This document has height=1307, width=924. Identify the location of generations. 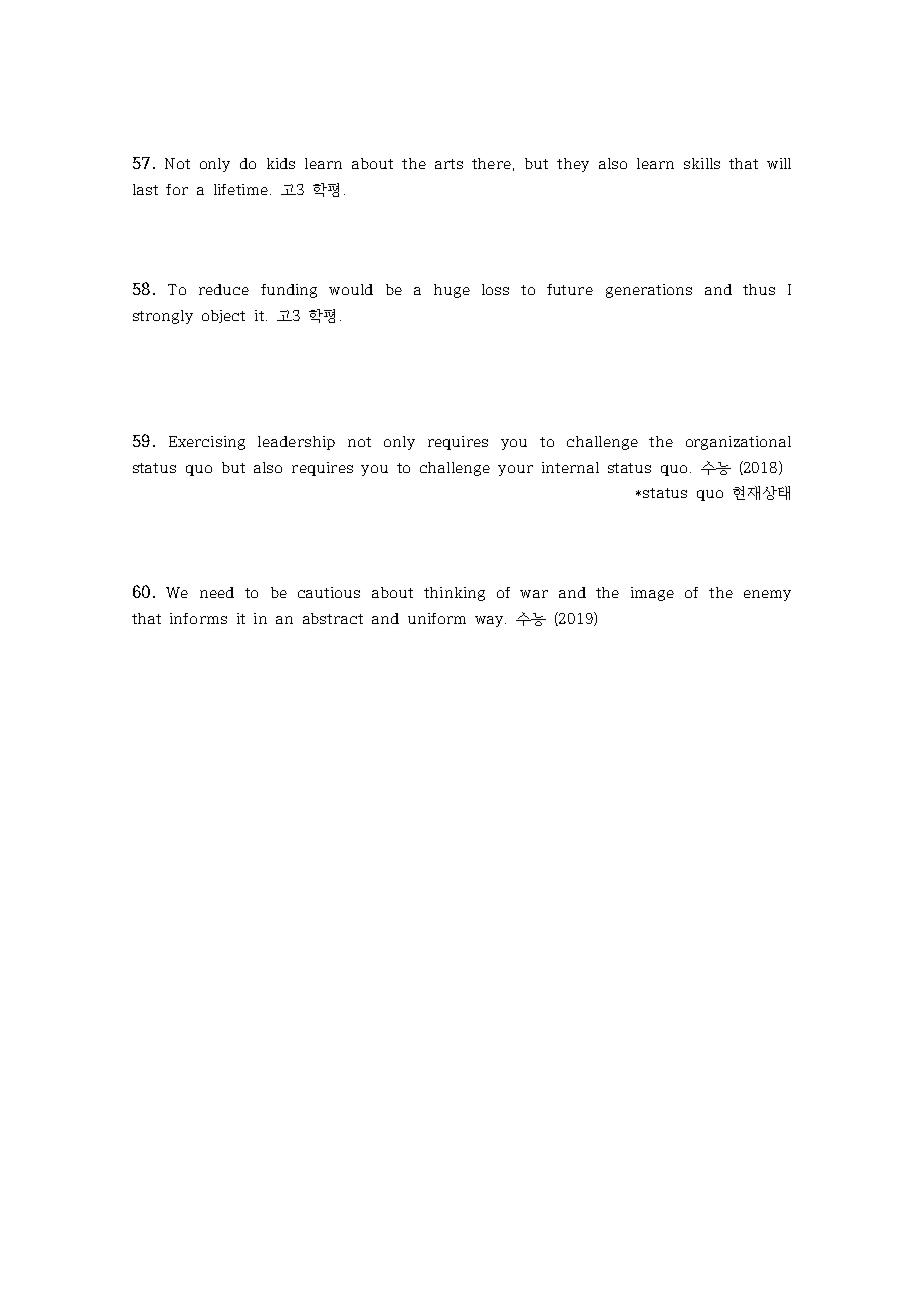
(649, 291).
